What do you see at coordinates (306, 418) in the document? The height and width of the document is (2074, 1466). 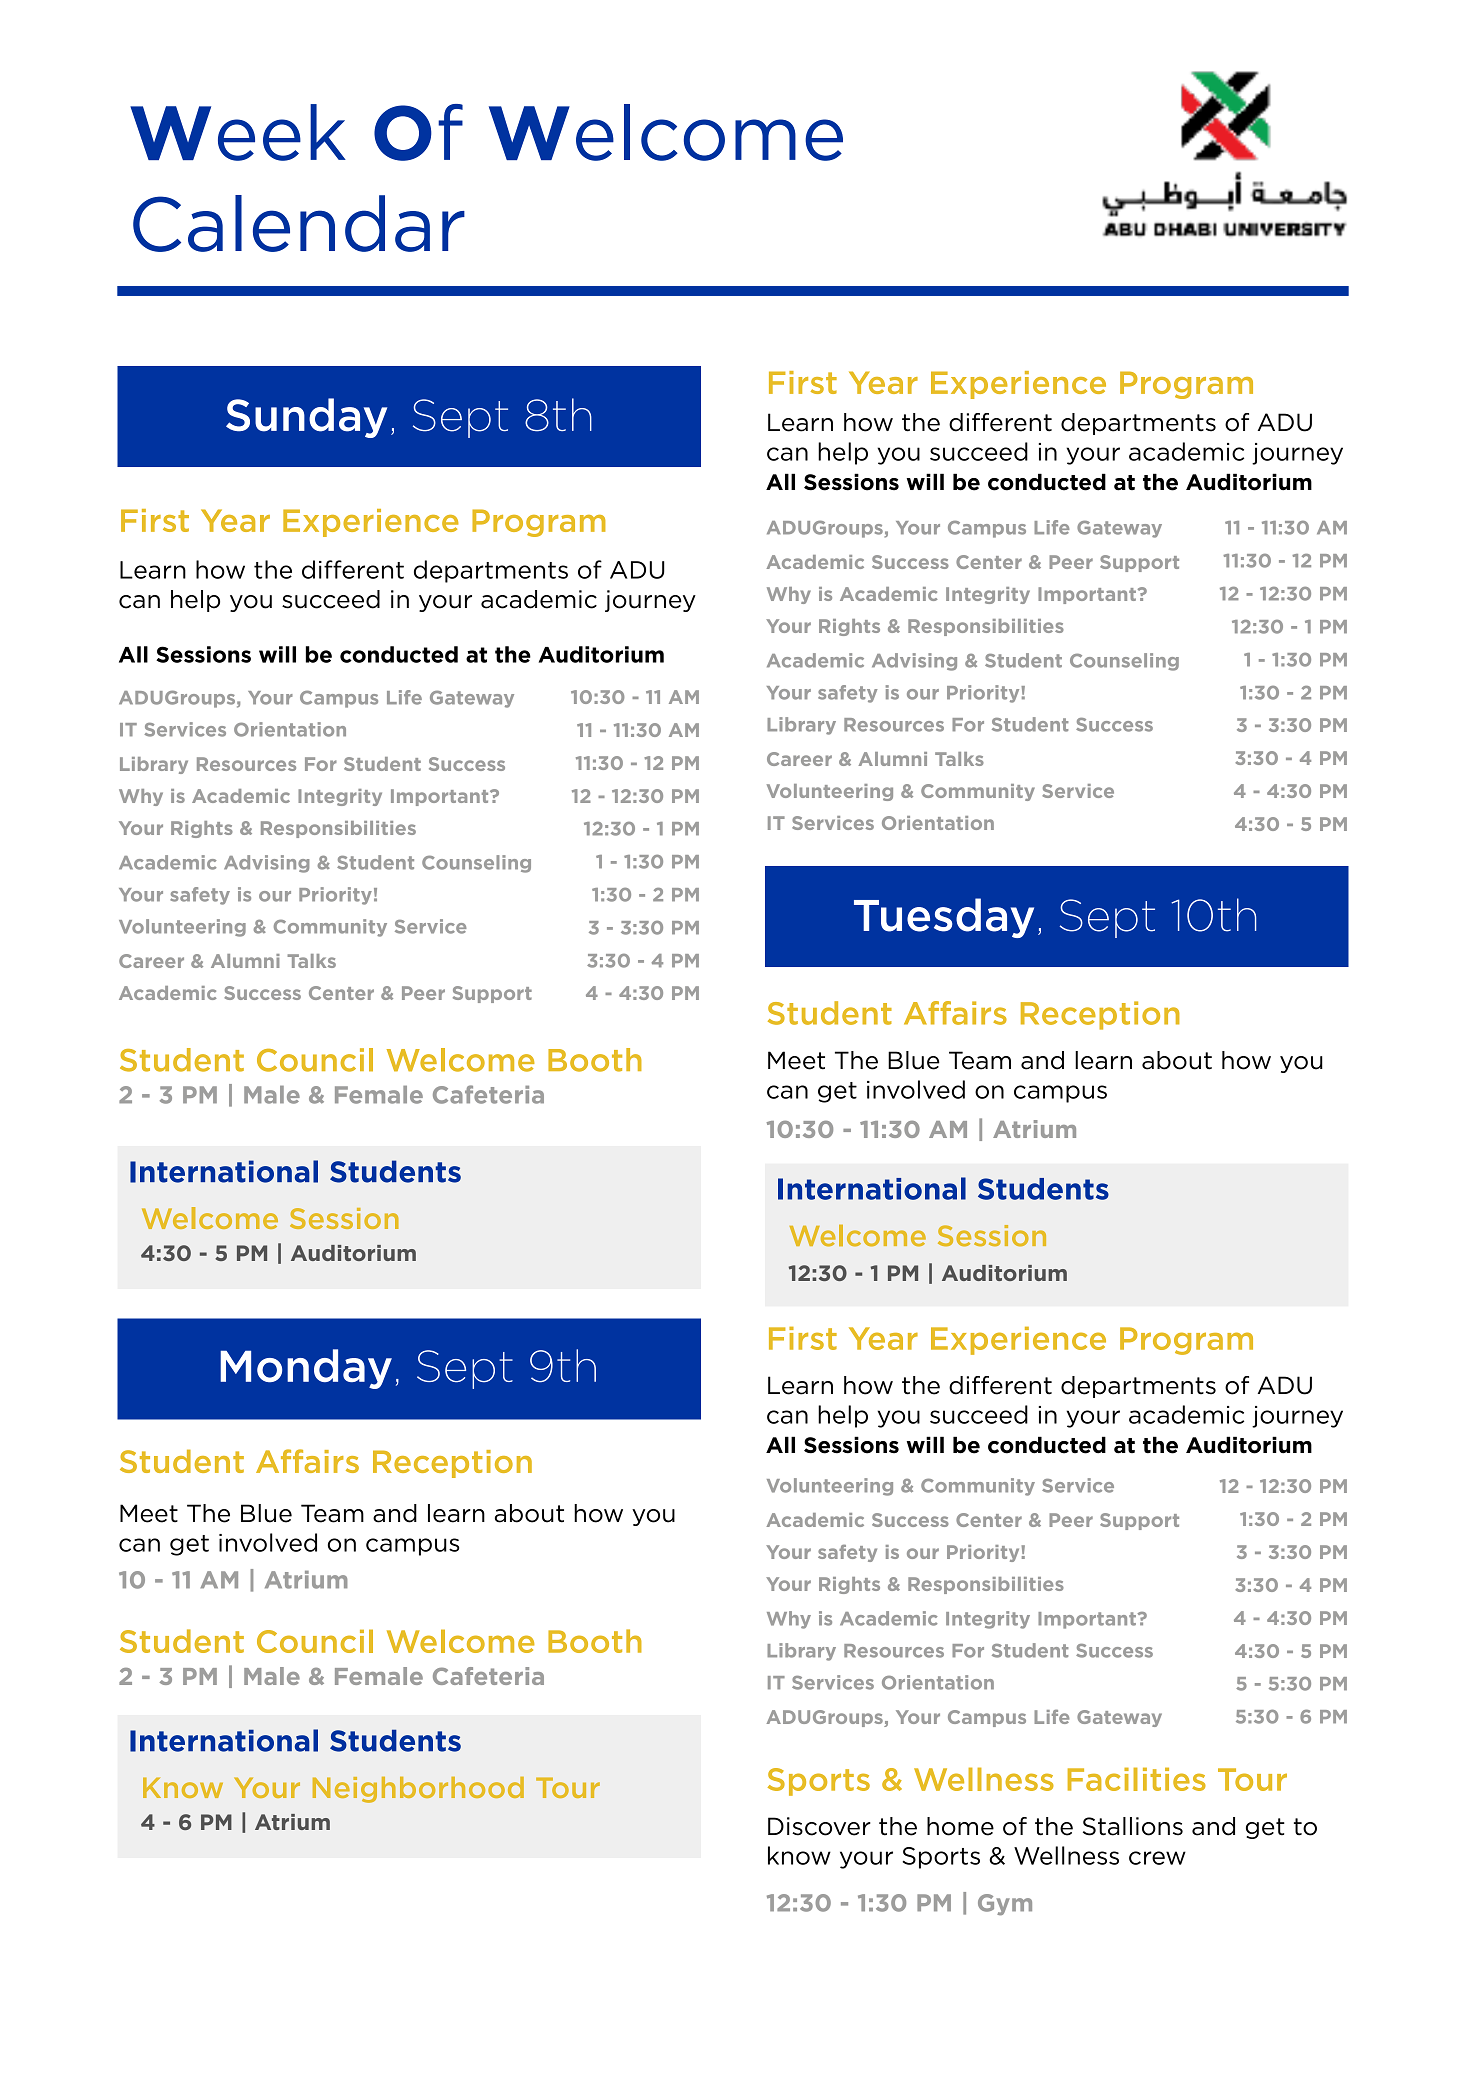 I see `Sunday` at bounding box center [306, 418].
